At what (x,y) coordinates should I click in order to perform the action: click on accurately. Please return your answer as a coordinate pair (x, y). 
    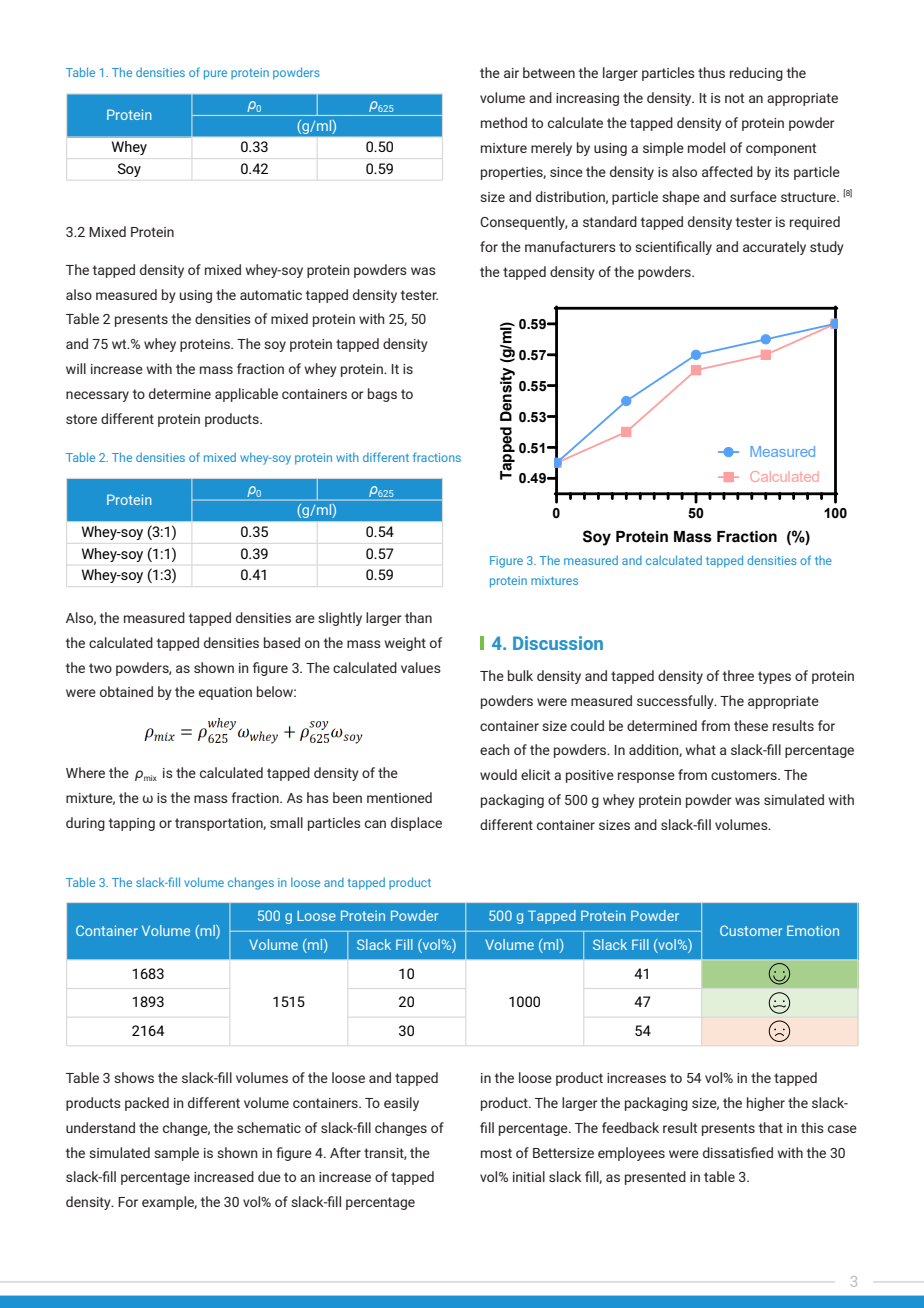
    Looking at the image, I should click on (774, 248).
